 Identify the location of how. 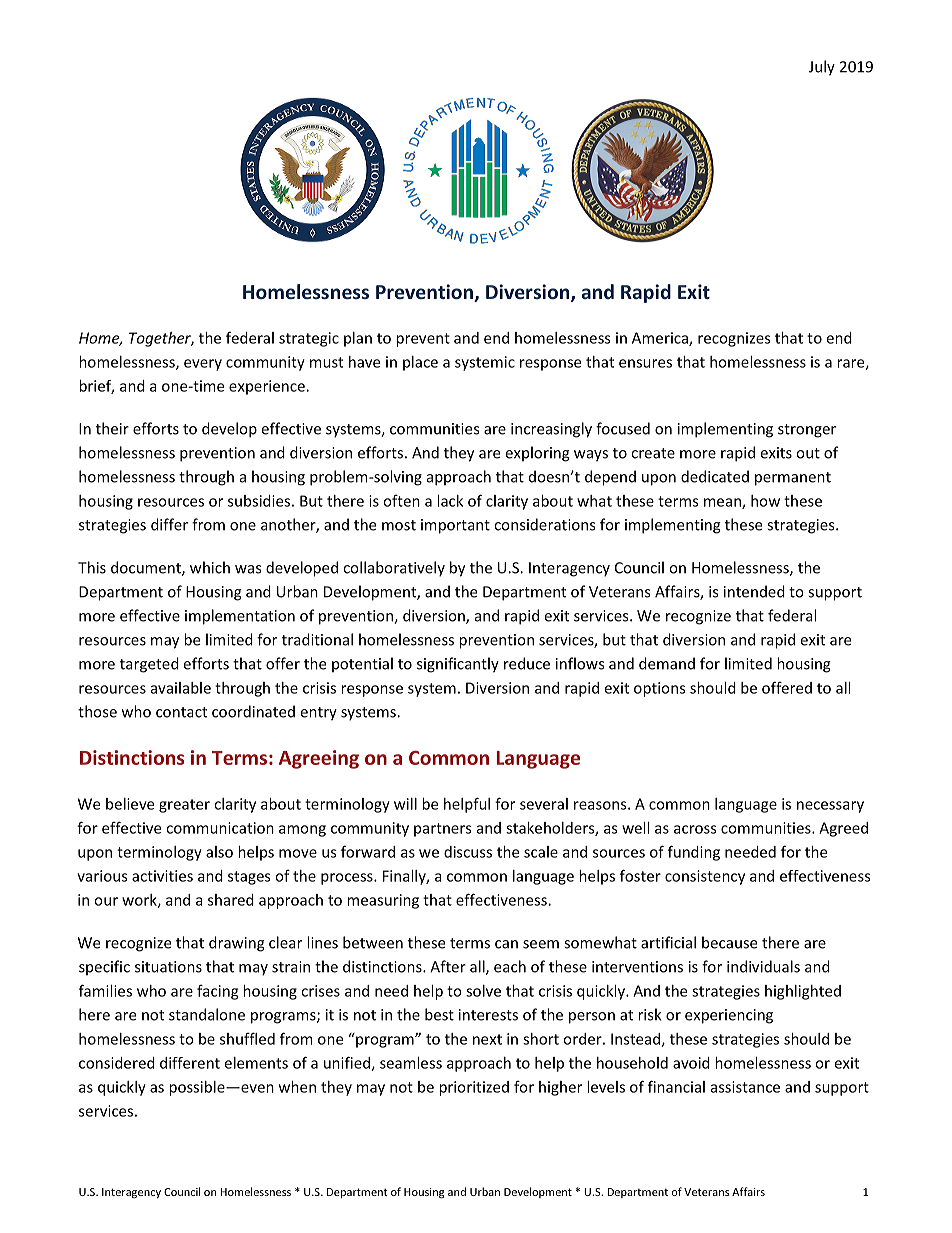
(765, 501).
